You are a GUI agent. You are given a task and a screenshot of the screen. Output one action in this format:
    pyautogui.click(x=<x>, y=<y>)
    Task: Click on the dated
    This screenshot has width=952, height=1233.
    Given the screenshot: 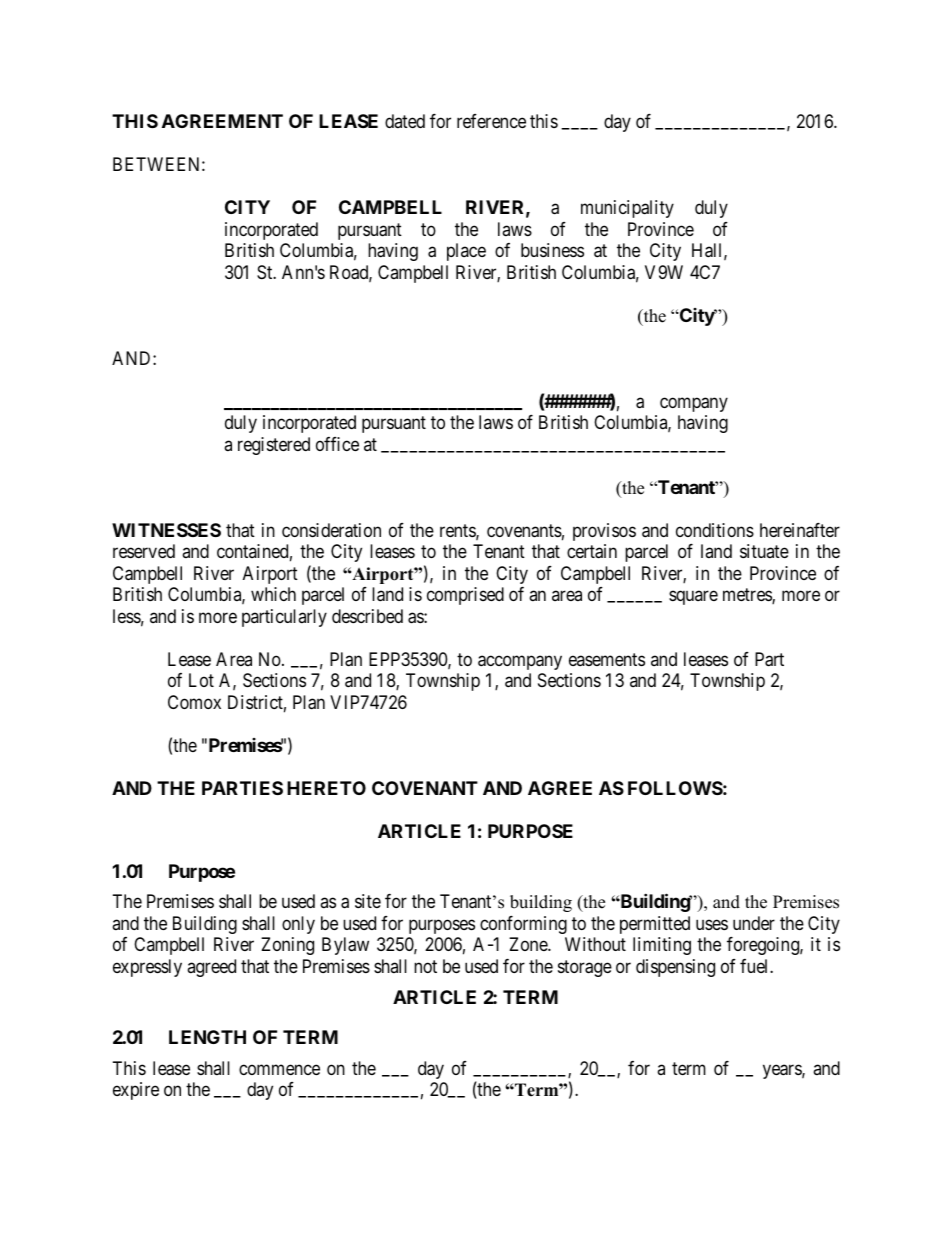 What is the action you would take?
    pyautogui.click(x=405, y=121)
